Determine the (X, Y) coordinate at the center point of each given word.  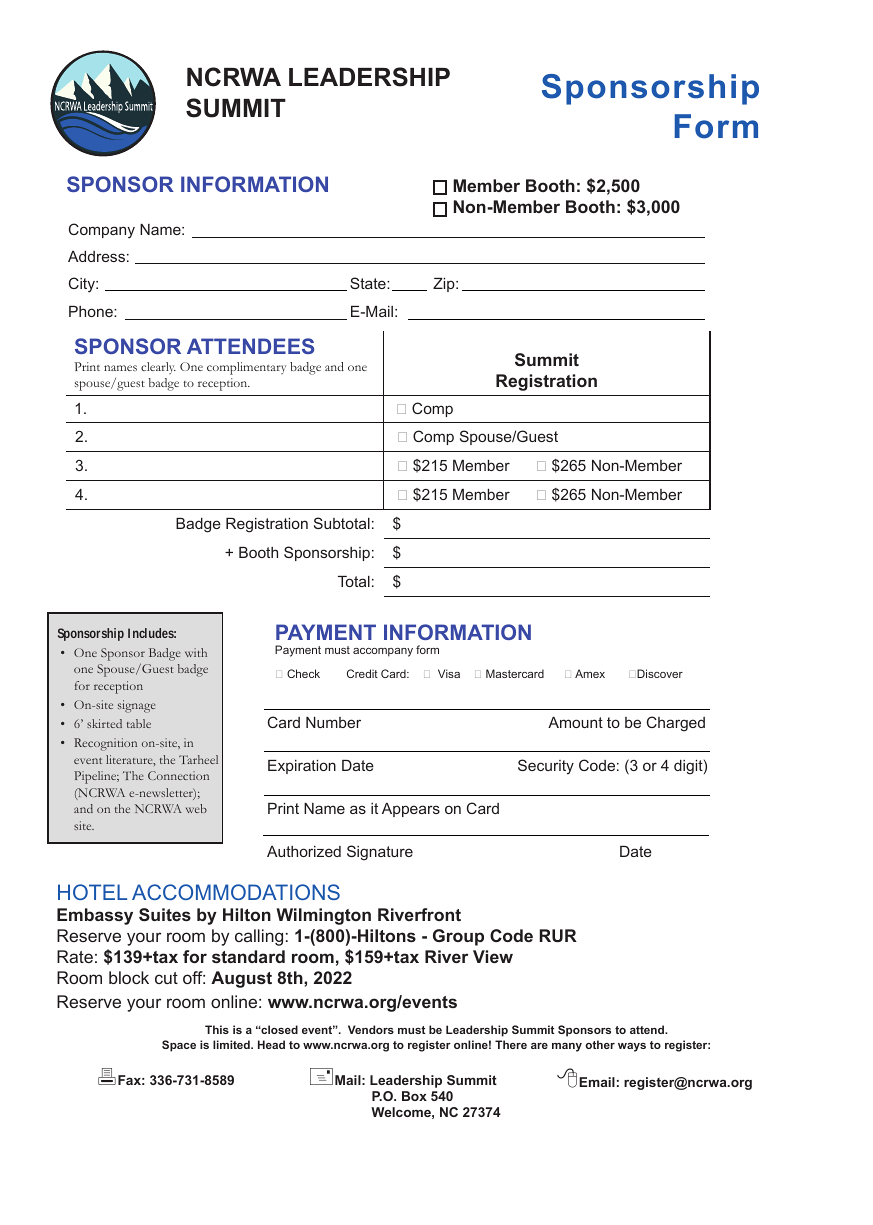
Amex (590, 673)
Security (546, 767)
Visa (449, 673)
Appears (411, 810)
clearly (158, 368)
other (600, 1044)
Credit (362, 673)
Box (414, 1096)
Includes (152, 633)
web (196, 808)
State (369, 283)
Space (179, 1046)
